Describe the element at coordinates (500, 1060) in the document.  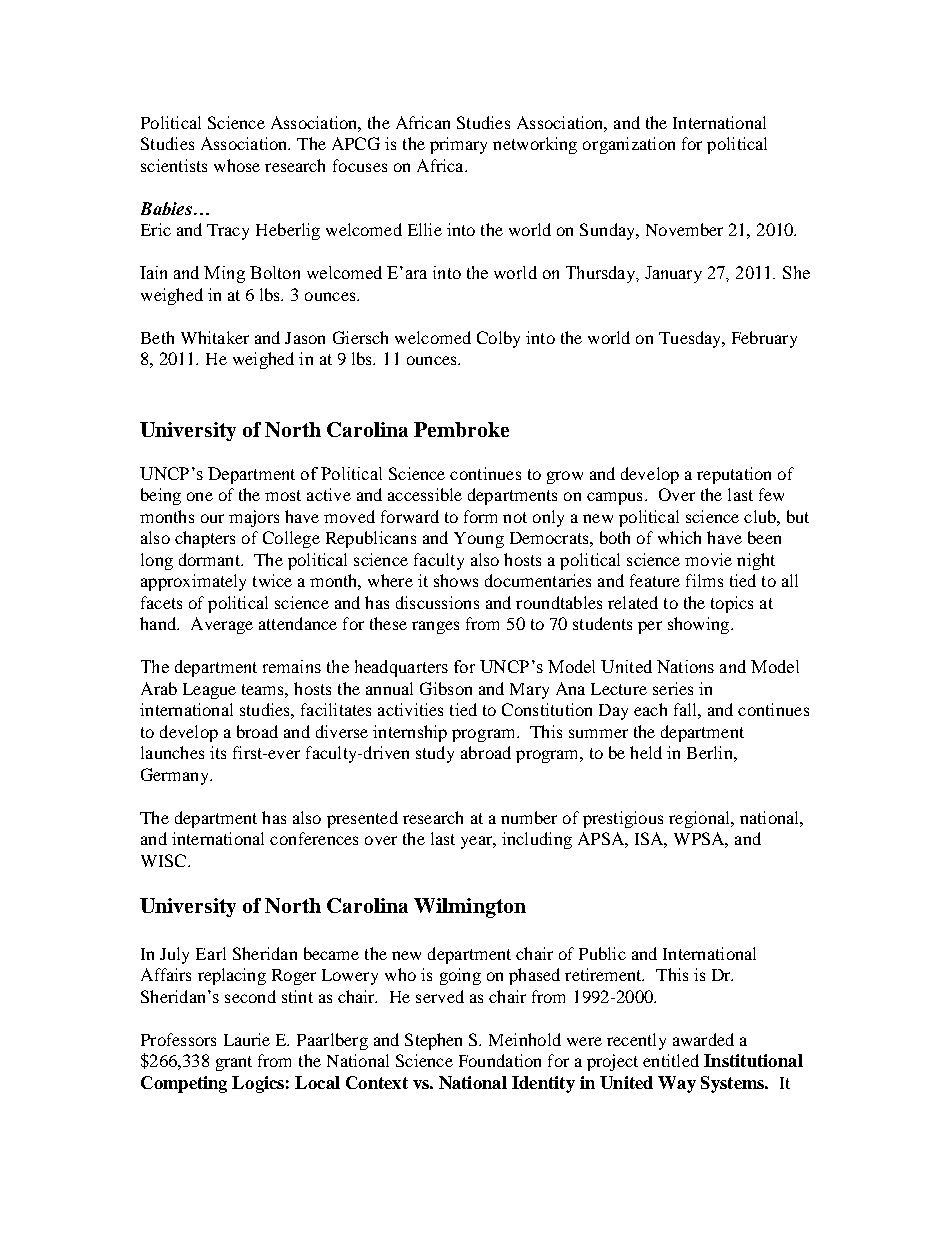
I see `Foundation` at that location.
